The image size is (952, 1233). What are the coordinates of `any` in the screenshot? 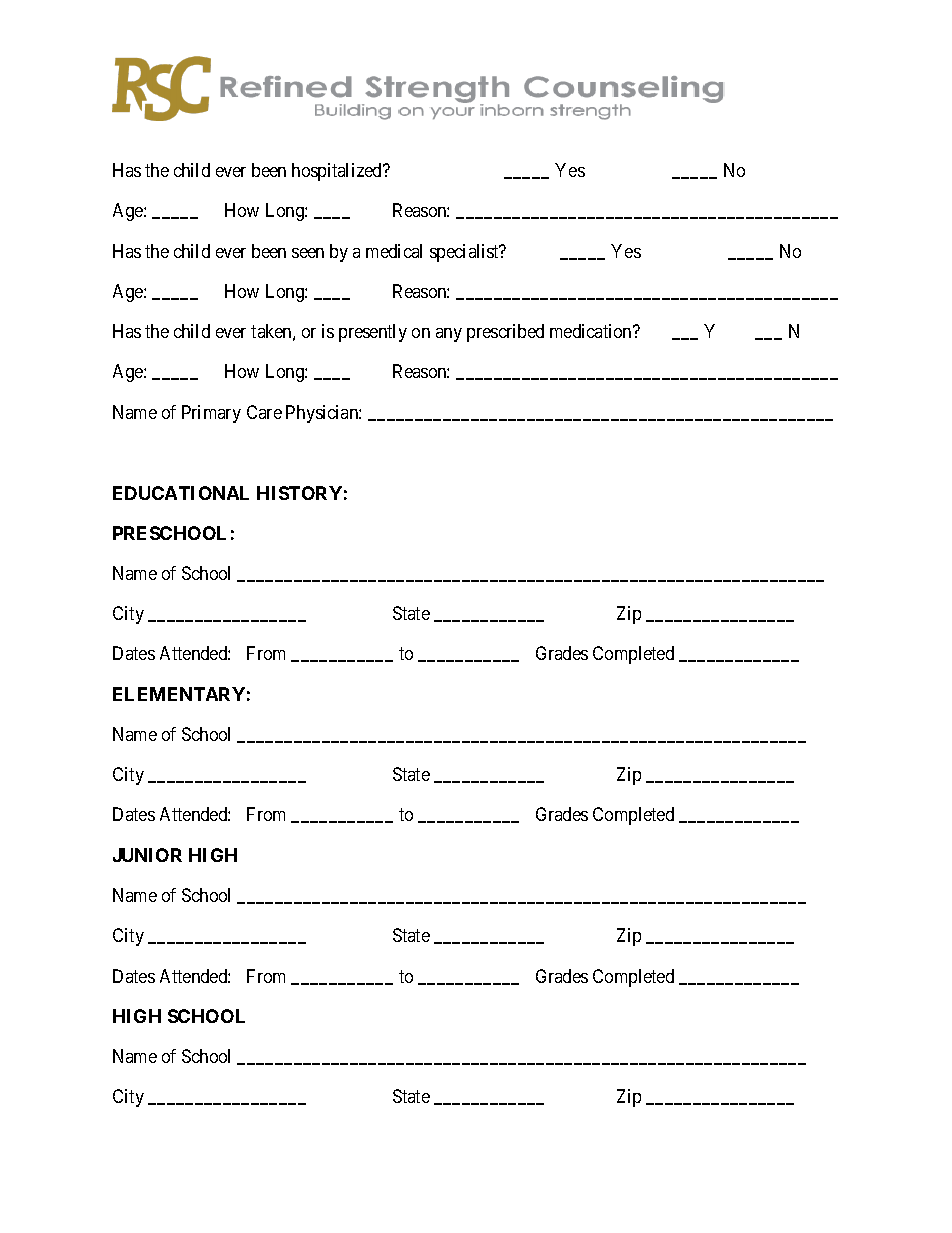 It's located at (449, 335).
